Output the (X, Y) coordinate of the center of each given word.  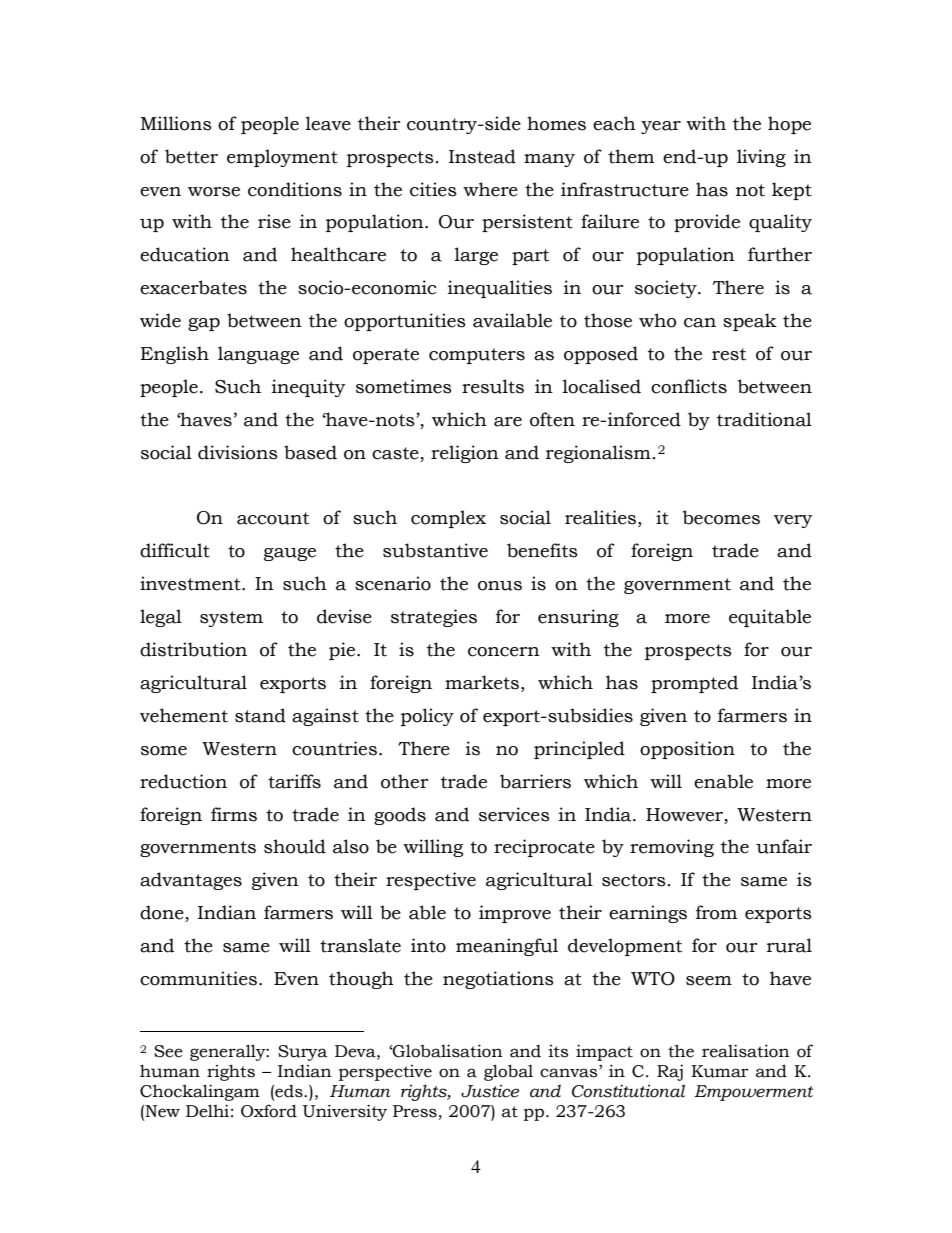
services (514, 814)
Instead (482, 156)
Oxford (269, 1111)
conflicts (689, 386)
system (231, 619)
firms (234, 814)
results (493, 386)
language (258, 355)
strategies (434, 618)
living (761, 158)
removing (672, 848)
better (191, 156)
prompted (694, 684)
